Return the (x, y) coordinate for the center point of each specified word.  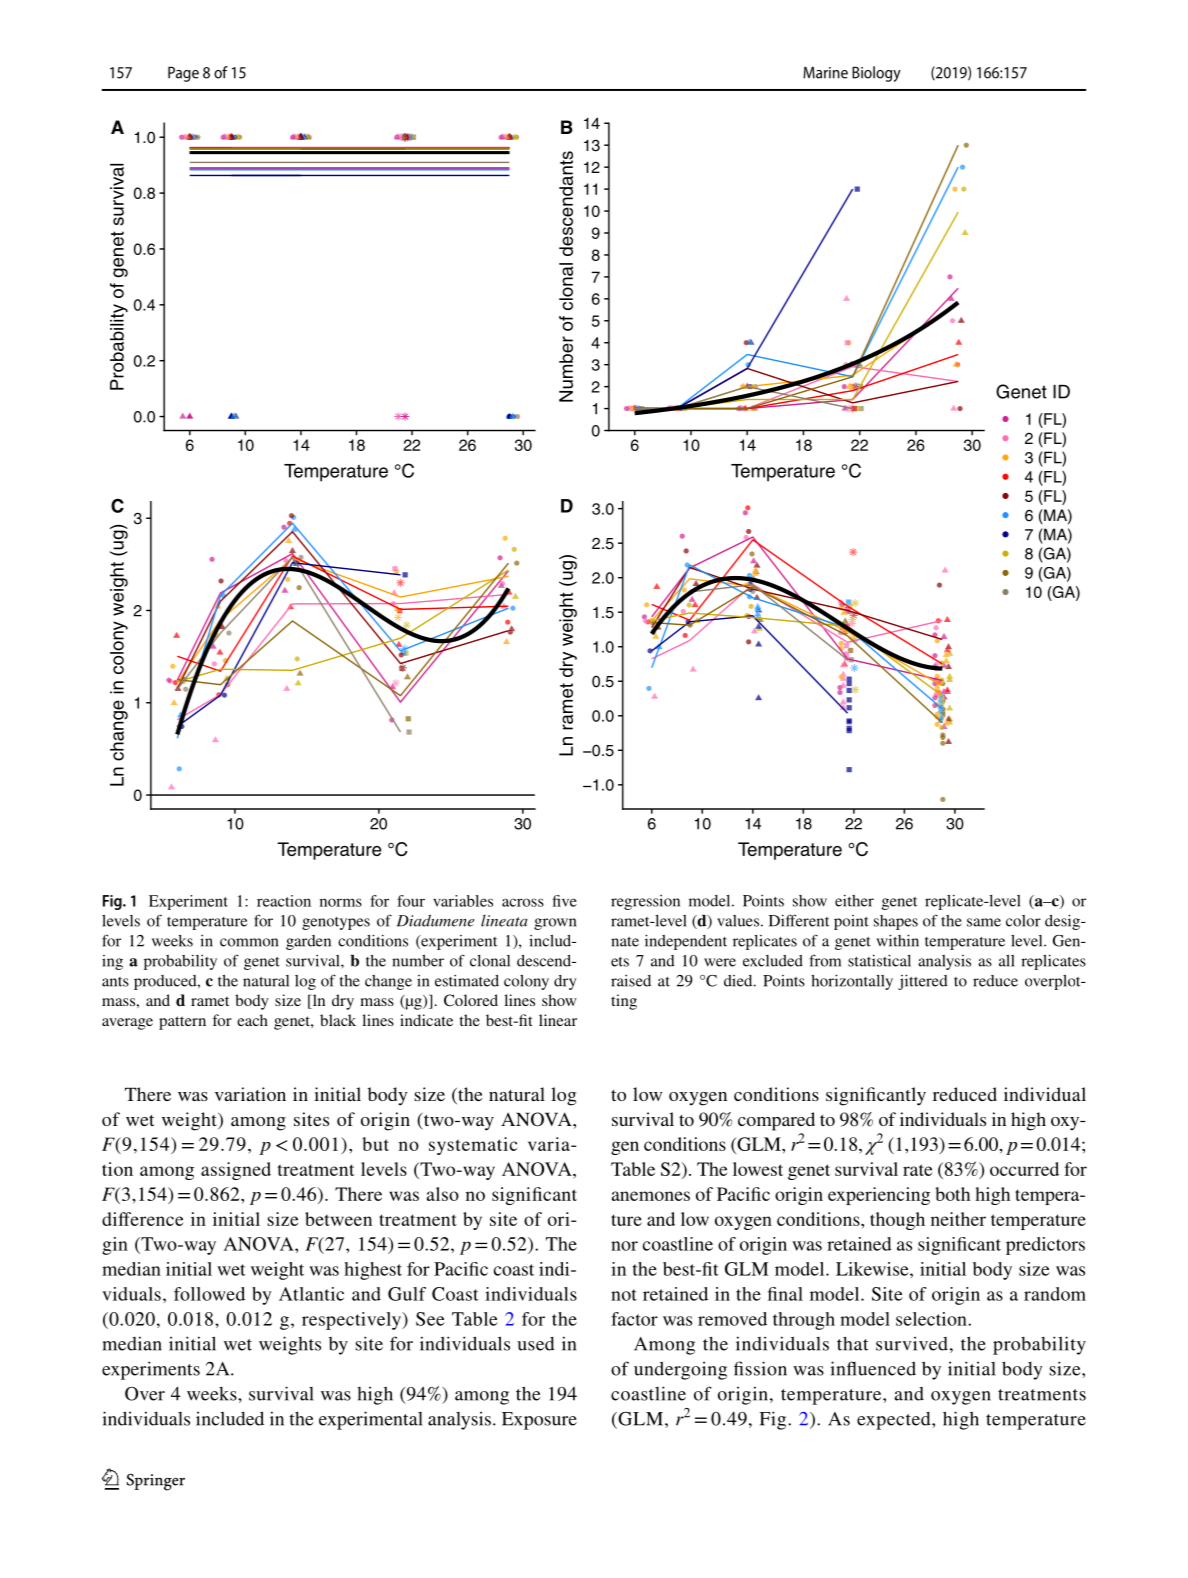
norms (341, 902)
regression (645, 902)
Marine (825, 73)
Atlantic (311, 1294)
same (984, 922)
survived (912, 1343)
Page (183, 74)
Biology (876, 74)
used (536, 1344)
